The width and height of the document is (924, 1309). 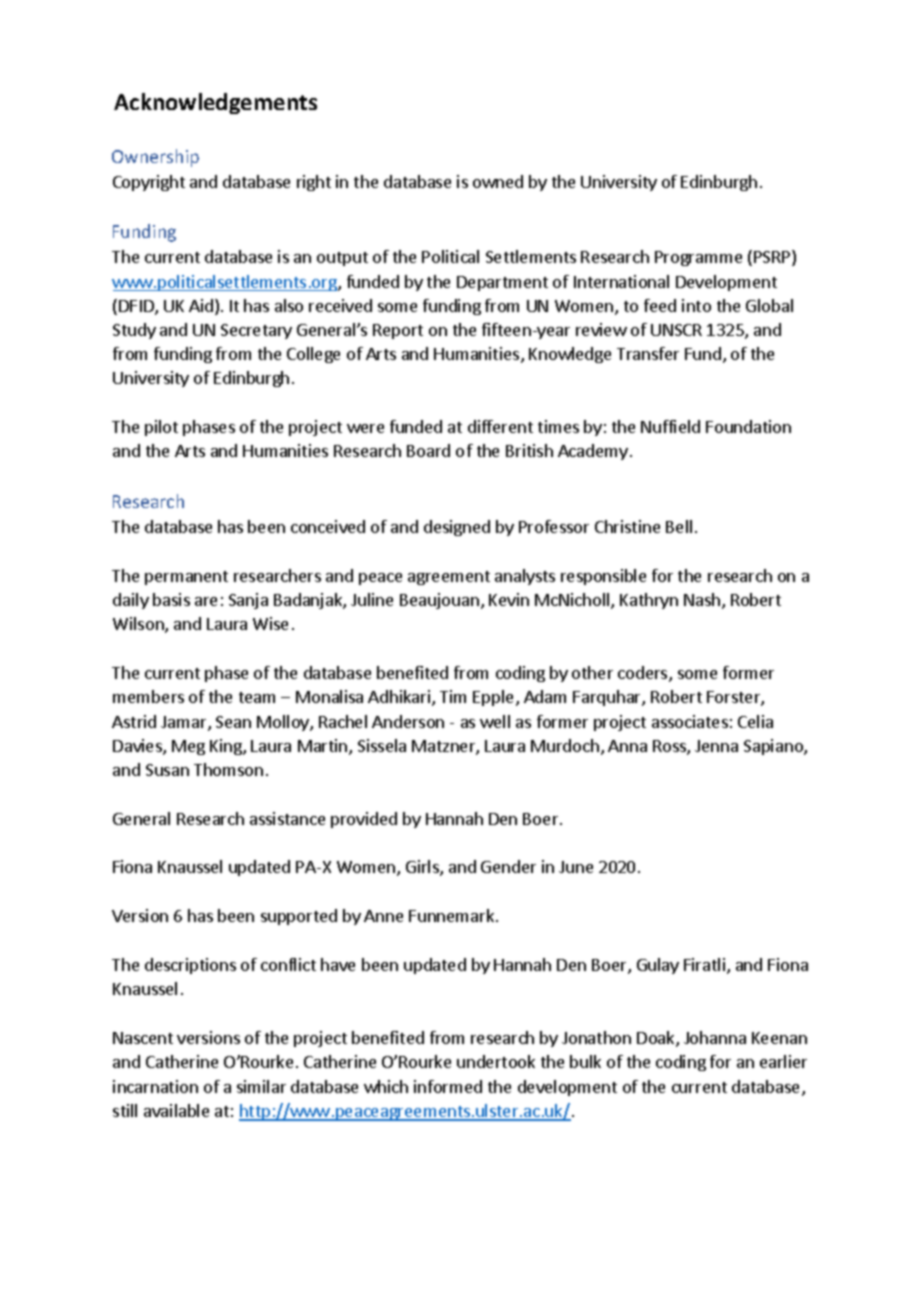 I want to click on Doak, so click(x=657, y=1039).
